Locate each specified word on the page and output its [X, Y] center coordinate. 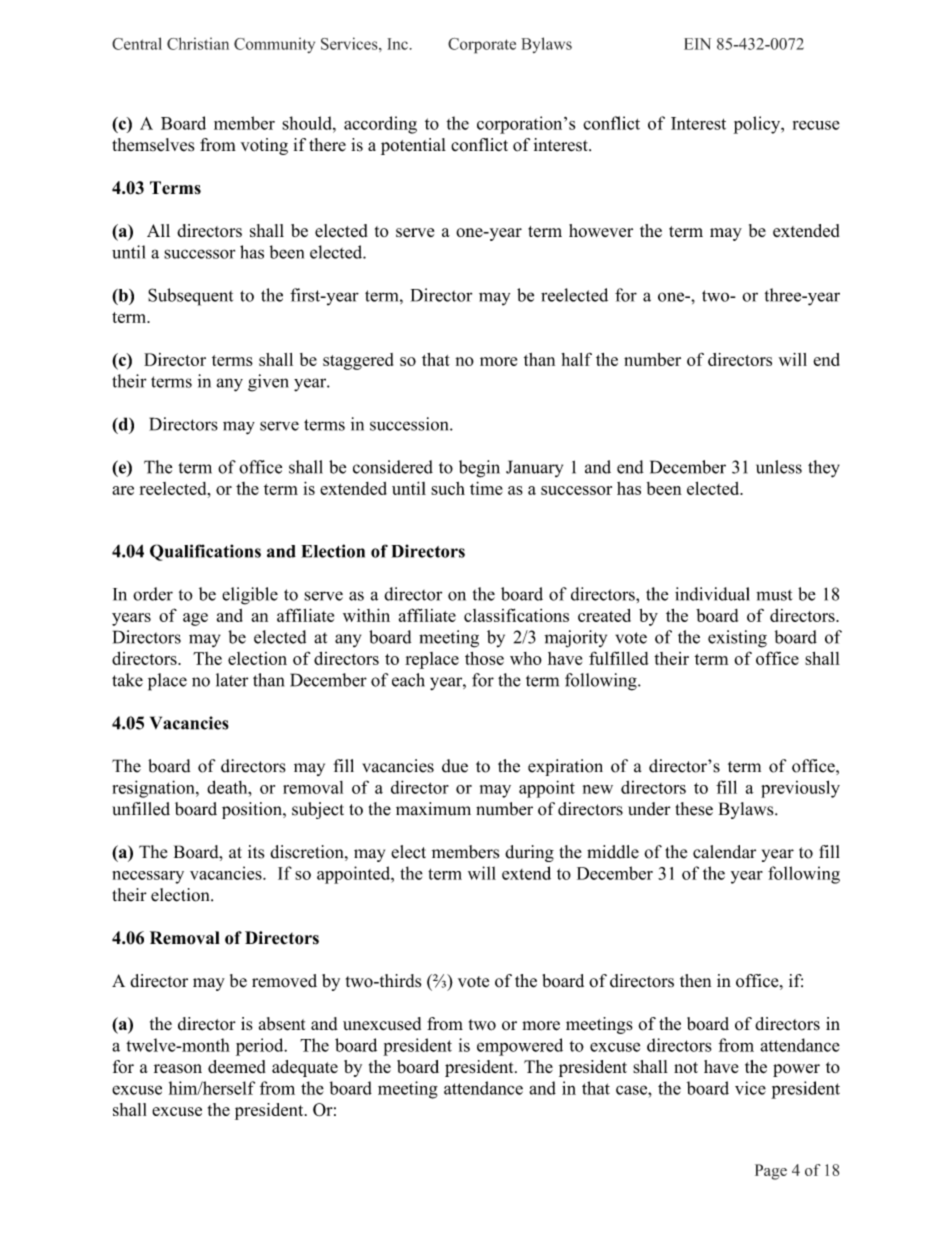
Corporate [482, 46]
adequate [305, 1068]
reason [178, 1068]
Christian [198, 43]
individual [712, 594]
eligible [250, 596]
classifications [516, 615]
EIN [697, 44]
